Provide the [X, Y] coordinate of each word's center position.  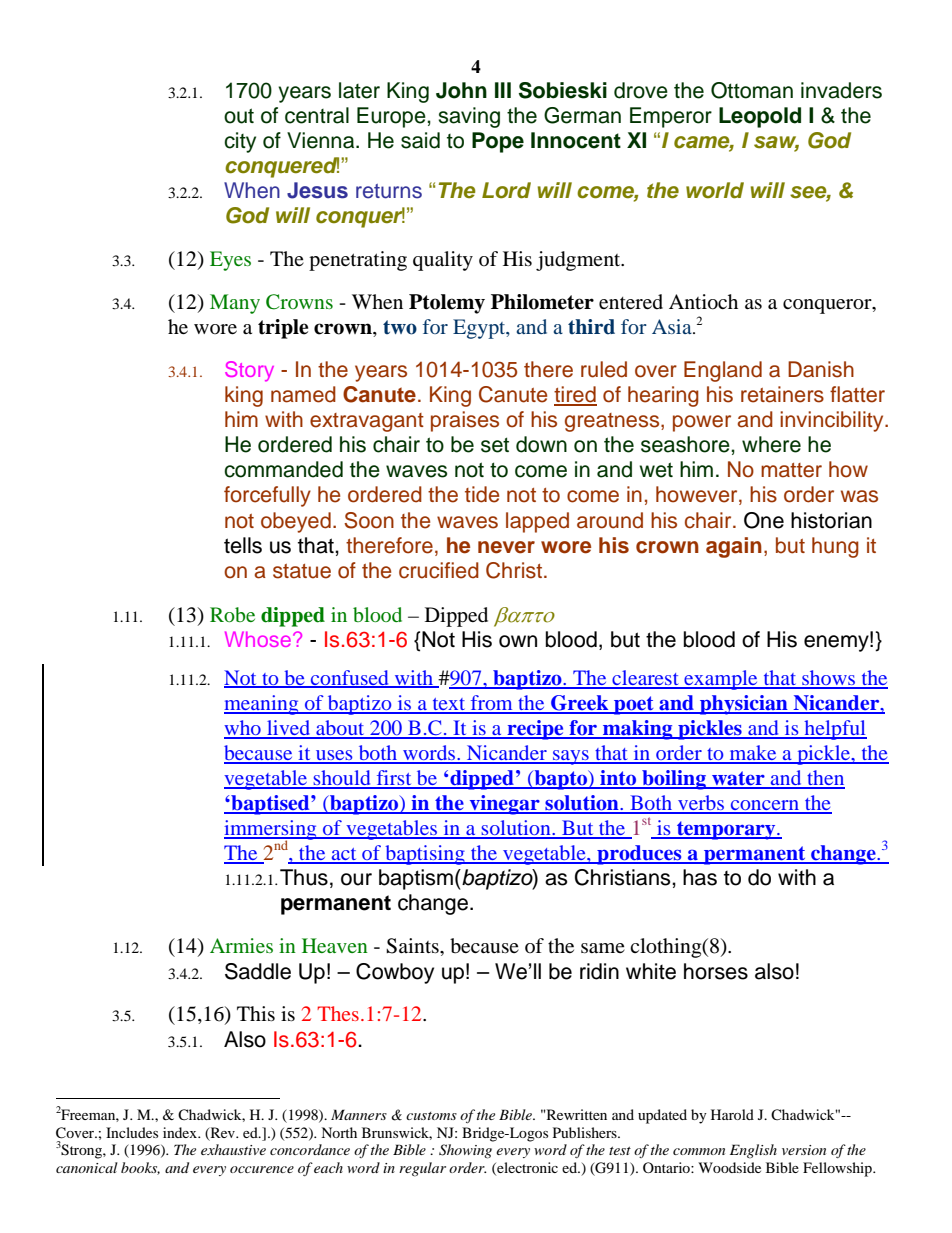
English [753, 1151]
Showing [465, 1151]
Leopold [760, 117]
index [181, 1132]
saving [469, 117]
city [240, 142]
